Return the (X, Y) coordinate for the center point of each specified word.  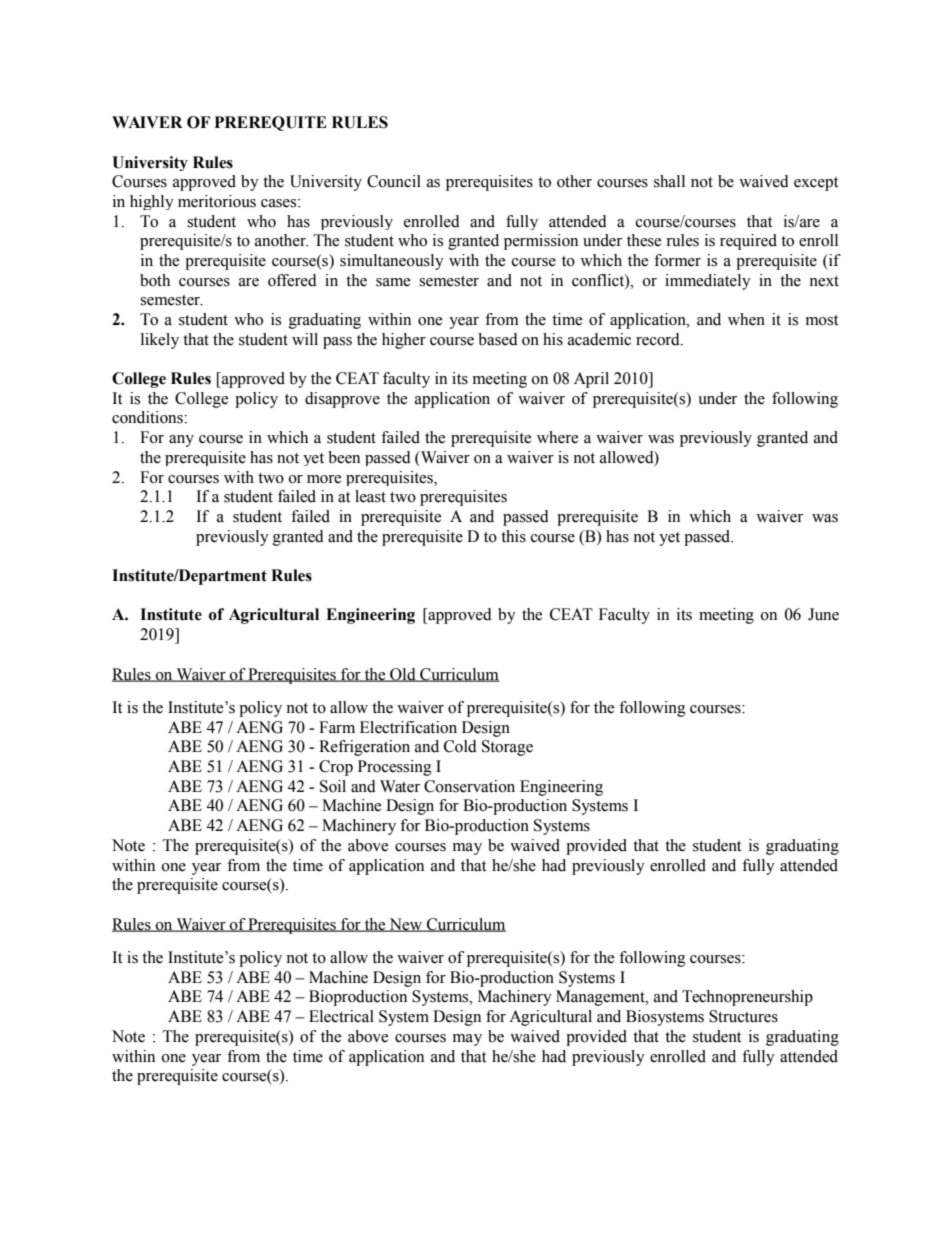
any (181, 441)
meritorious (217, 201)
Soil (333, 786)
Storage (507, 748)
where (557, 437)
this (513, 536)
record (659, 339)
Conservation (469, 786)
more (324, 479)
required (748, 242)
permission (541, 242)
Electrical (341, 1016)
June (823, 614)
